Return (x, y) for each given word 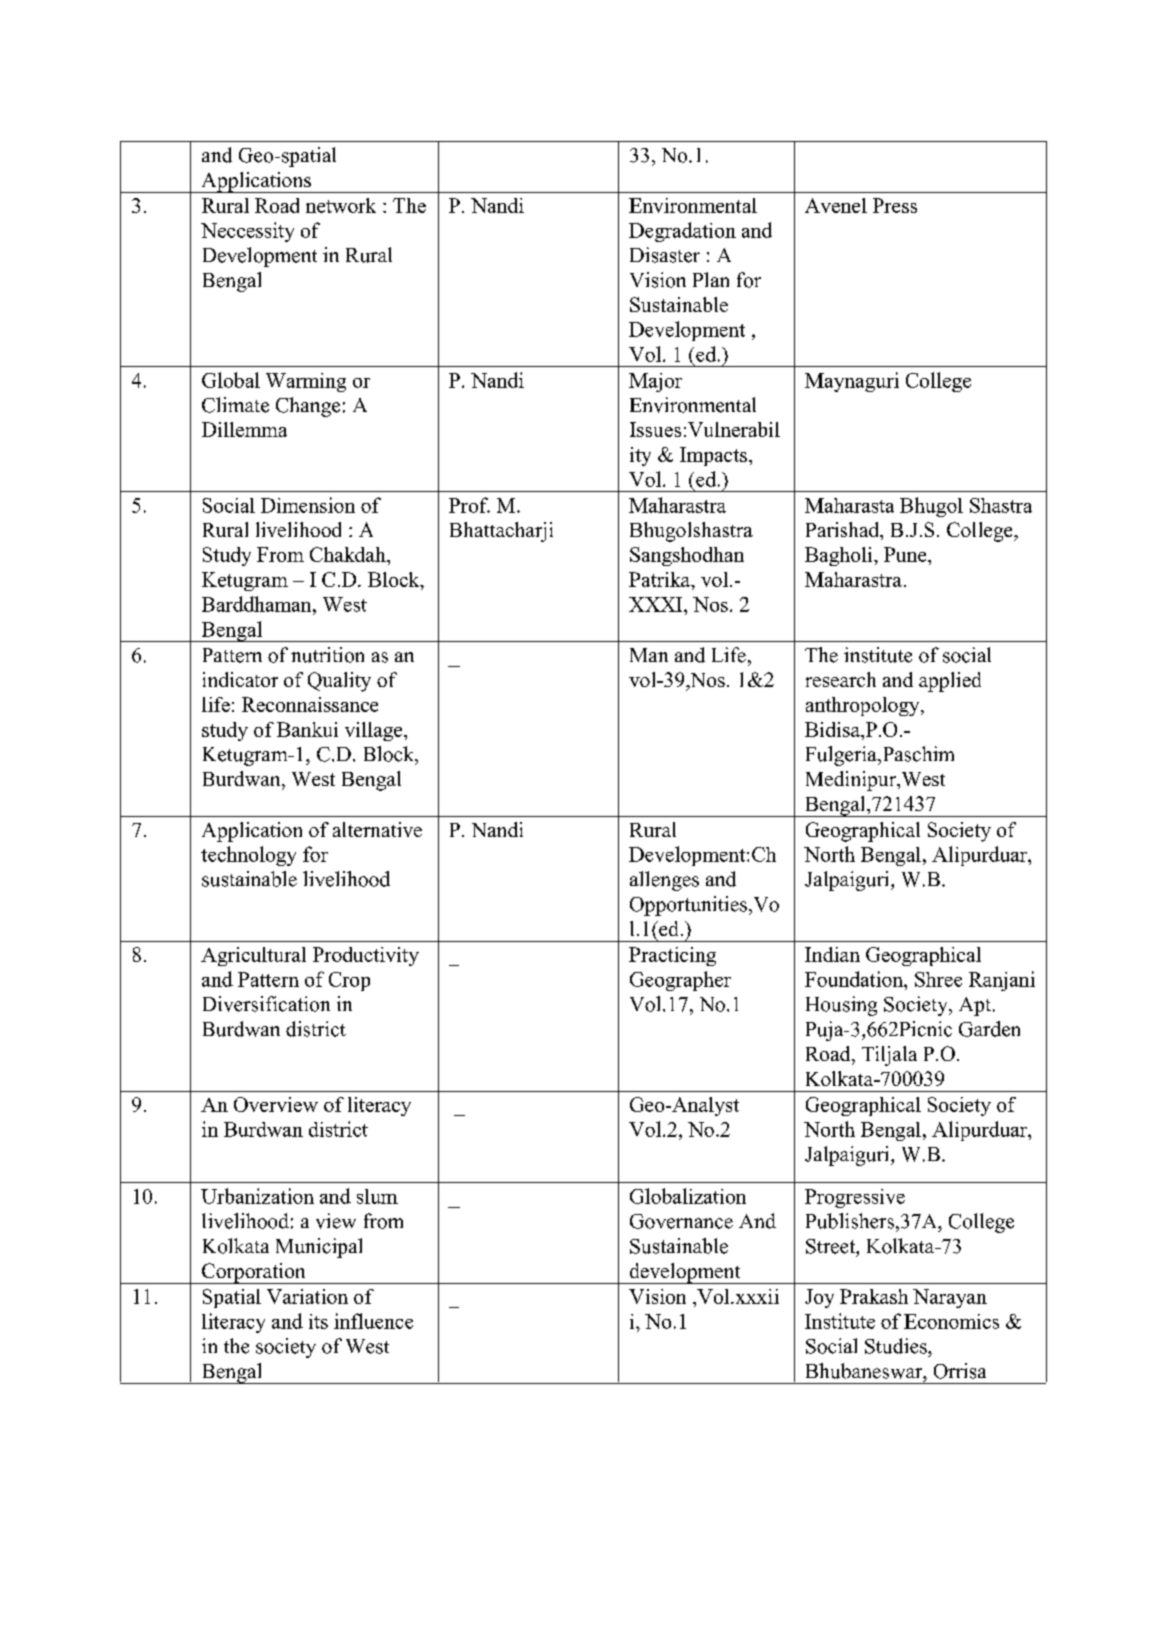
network (341, 205)
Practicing (672, 956)
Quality (339, 682)
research (841, 679)
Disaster (665, 255)
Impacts (713, 456)
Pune (906, 554)
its (318, 1321)
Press (895, 205)
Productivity (366, 956)
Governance (681, 1221)
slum (377, 1196)
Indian (832, 954)
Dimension (308, 505)
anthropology (864, 706)
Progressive (855, 1198)
